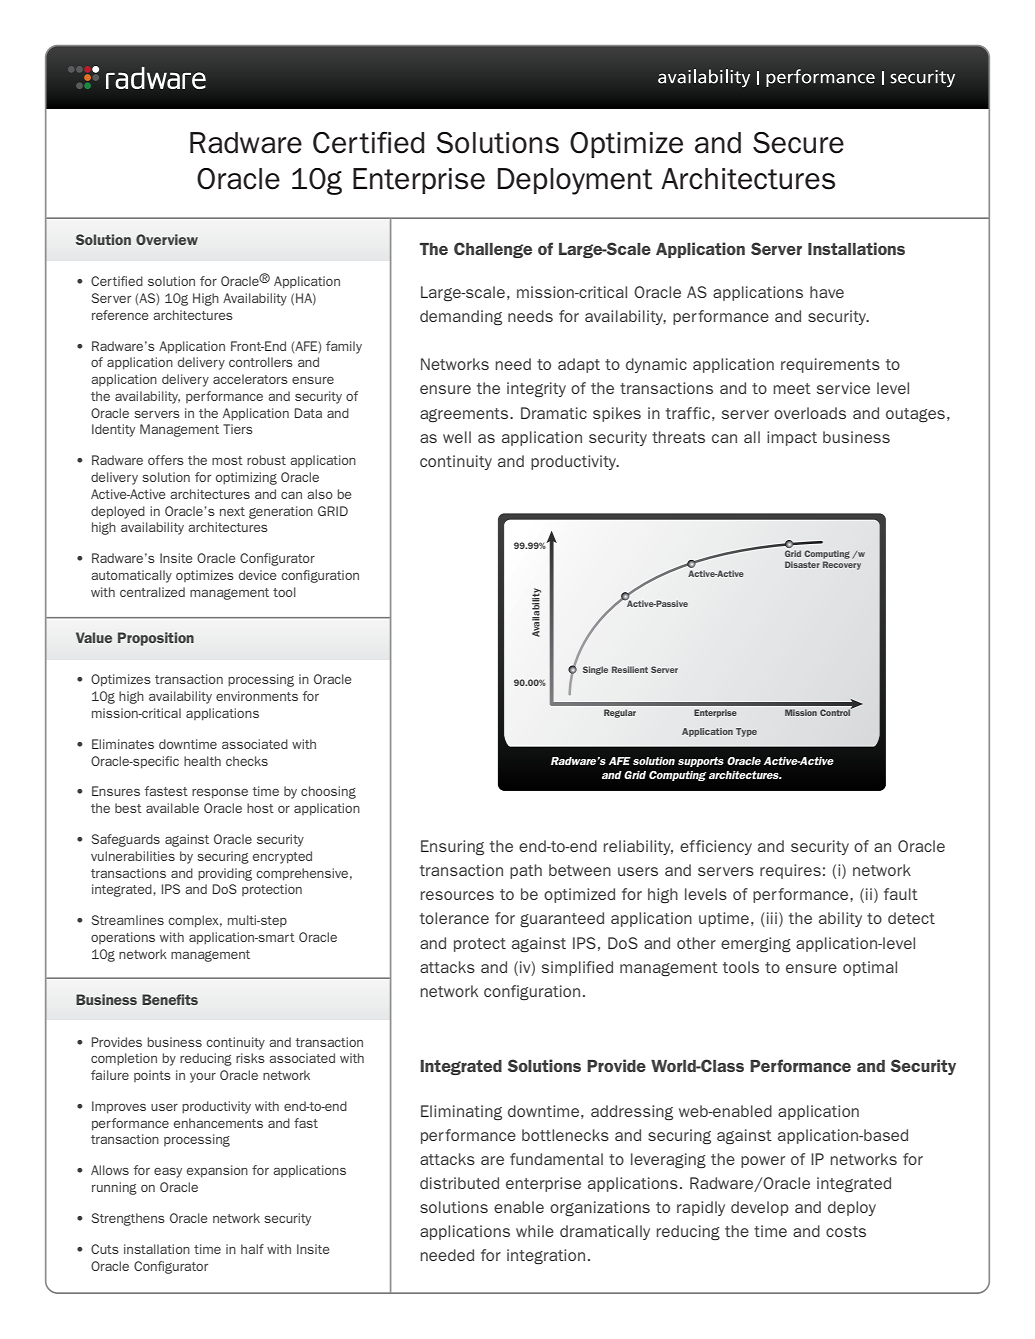 The width and height of the screenshot is (1035, 1339). I want to click on Disaster, so click(802, 564).
